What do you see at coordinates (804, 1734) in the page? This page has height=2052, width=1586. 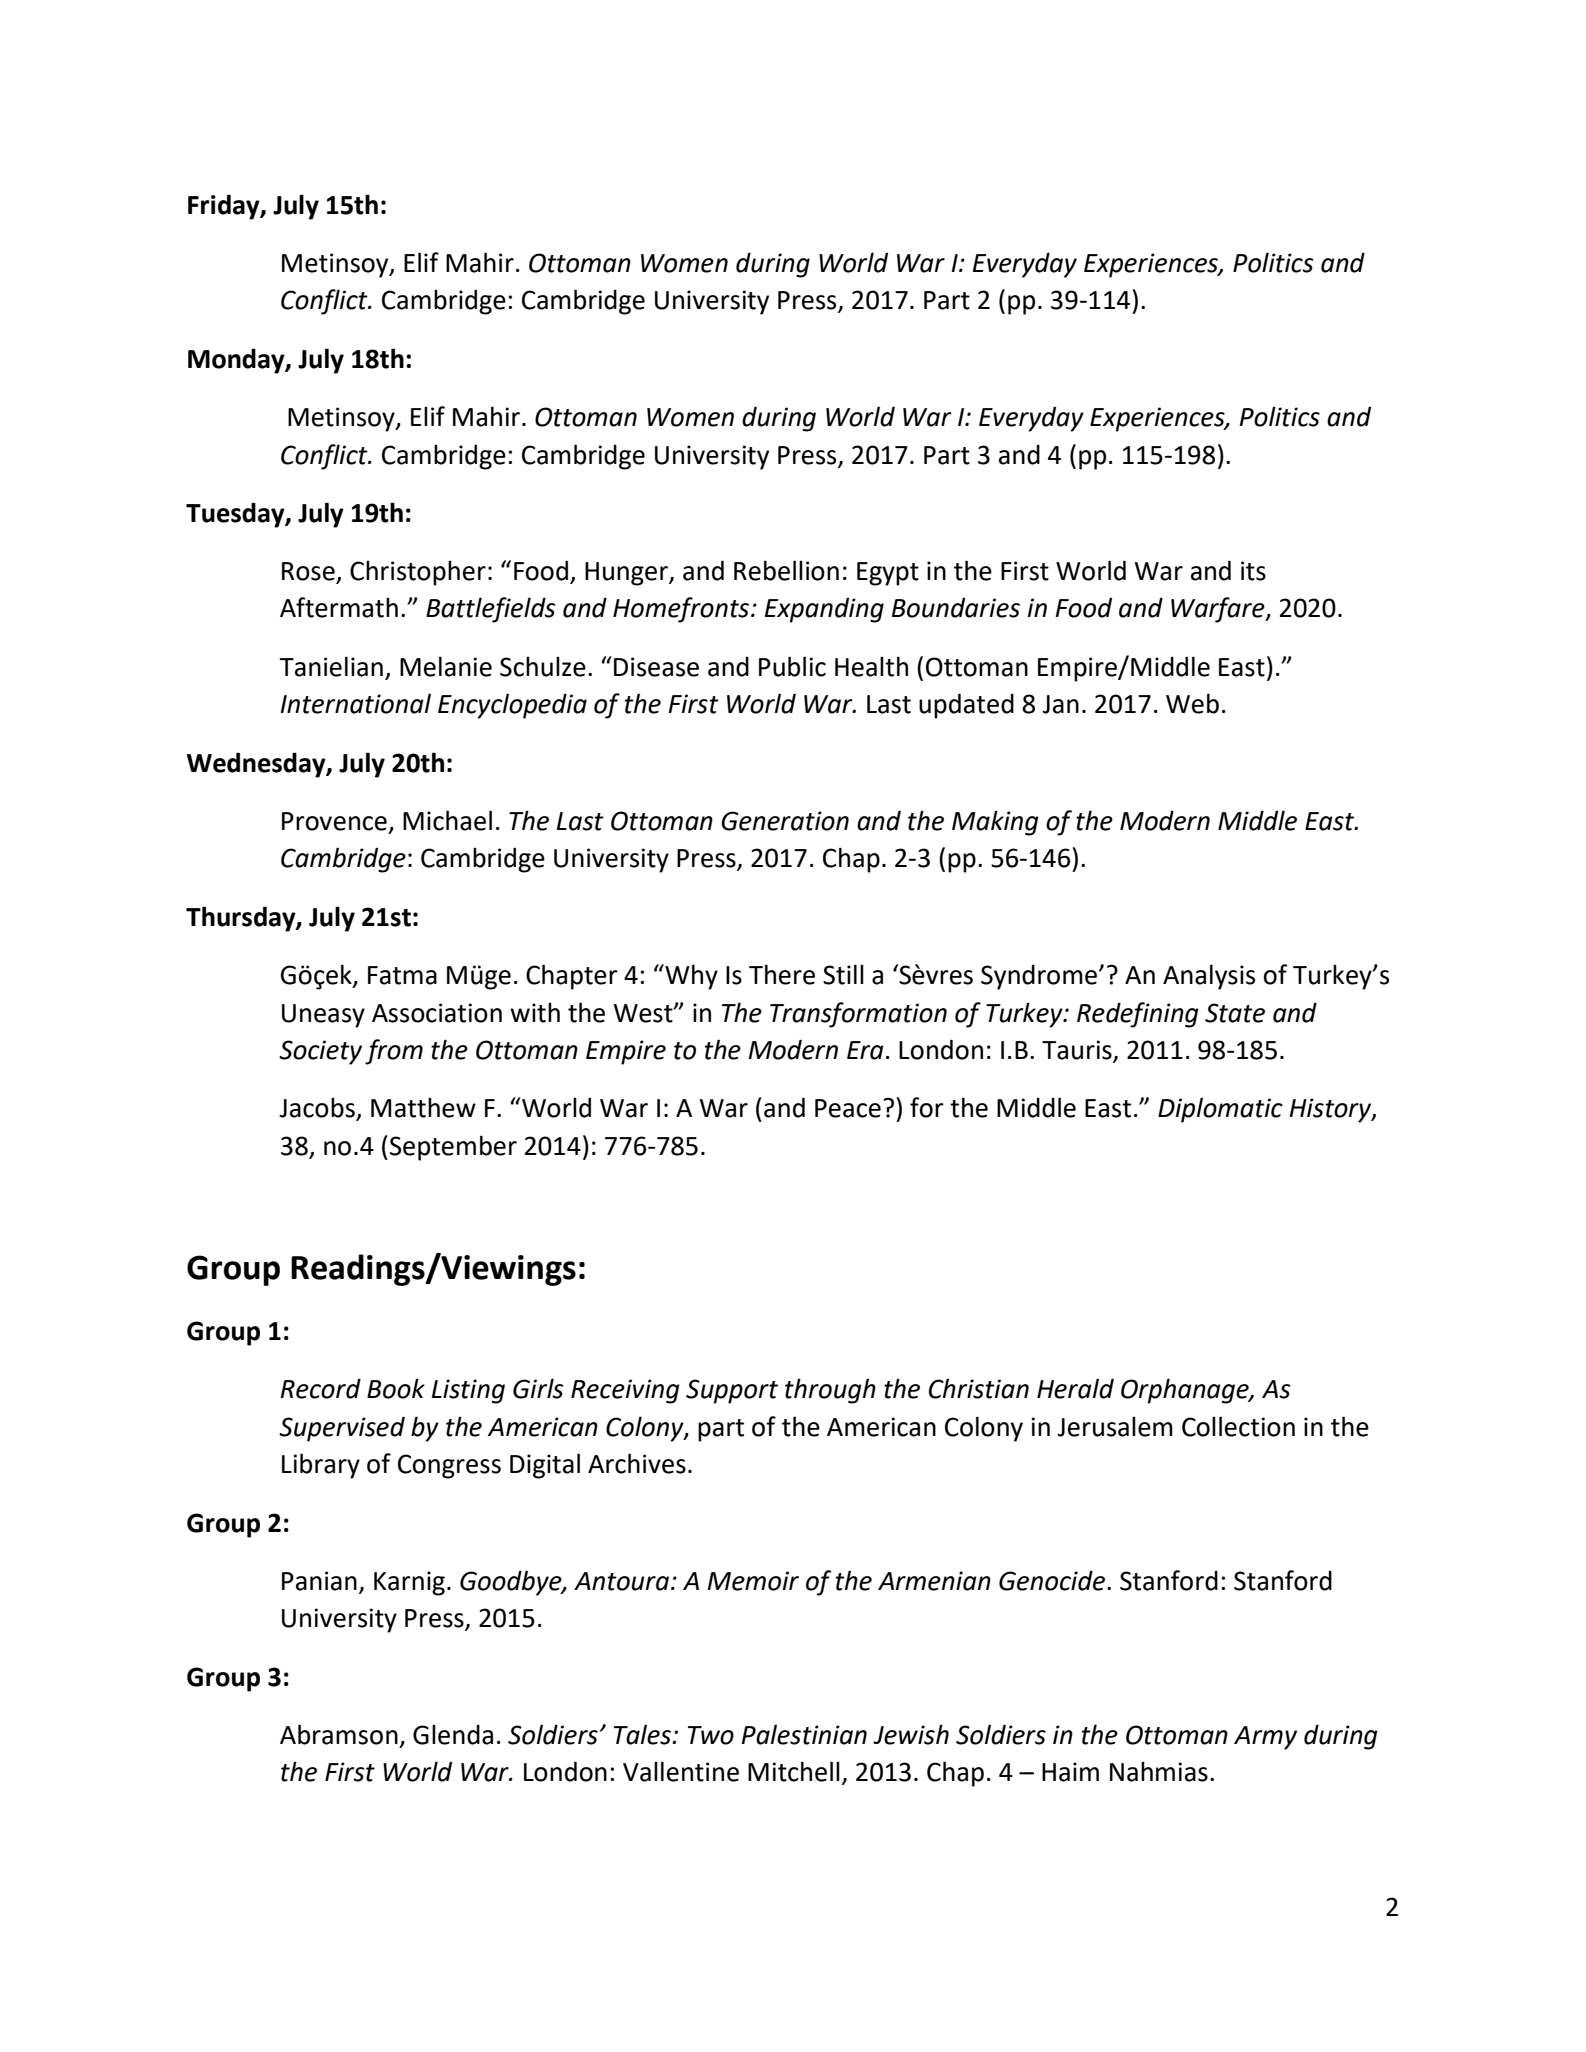 I see `Palestinian` at bounding box center [804, 1734].
